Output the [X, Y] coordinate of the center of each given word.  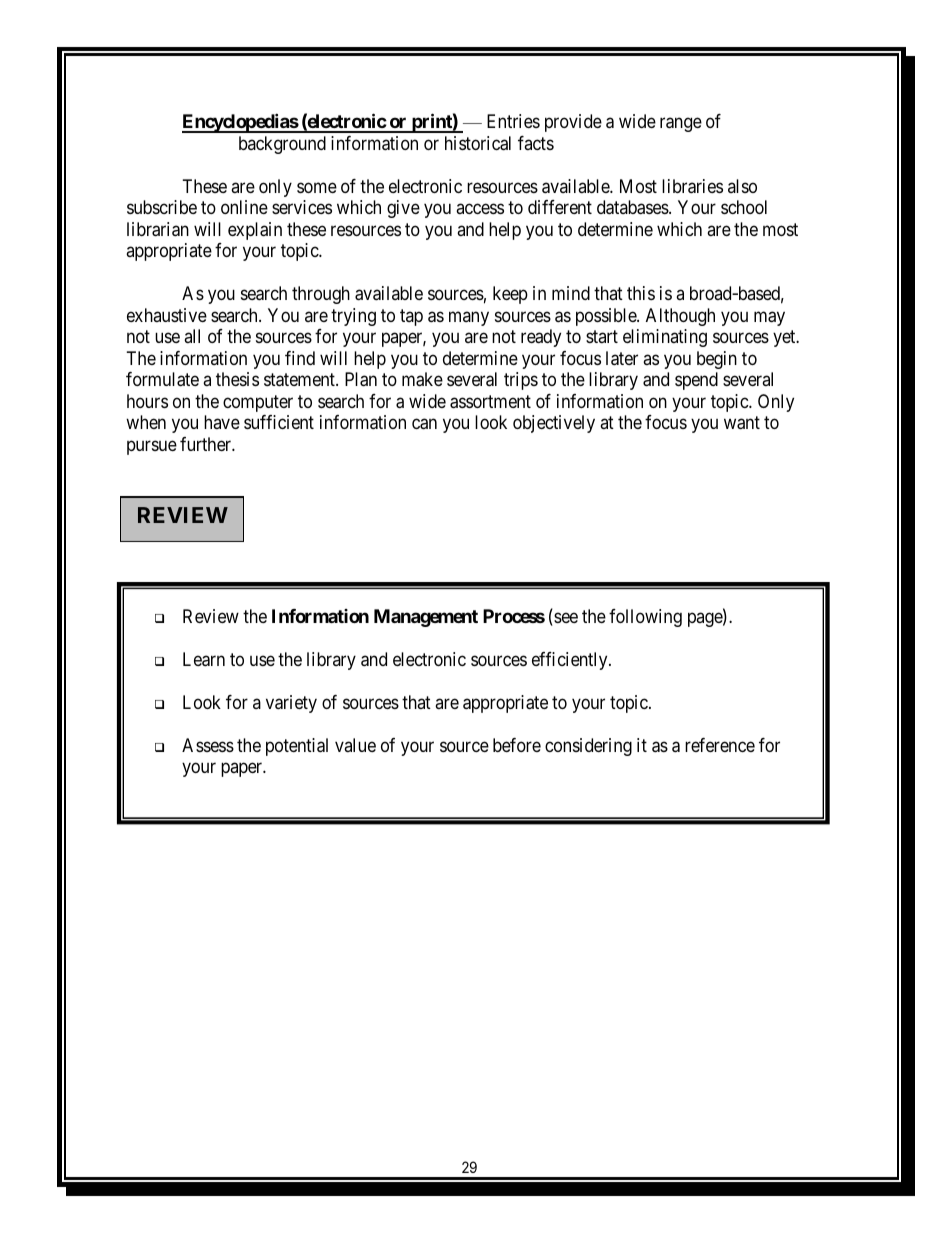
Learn [204, 659]
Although [680, 317]
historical [478, 143]
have [222, 422]
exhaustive [167, 315]
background [282, 145]
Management [426, 618]
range [681, 125]
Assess [208, 745]
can [424, 424]
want [742, 423]
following [645, 618]
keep [510, 295]
